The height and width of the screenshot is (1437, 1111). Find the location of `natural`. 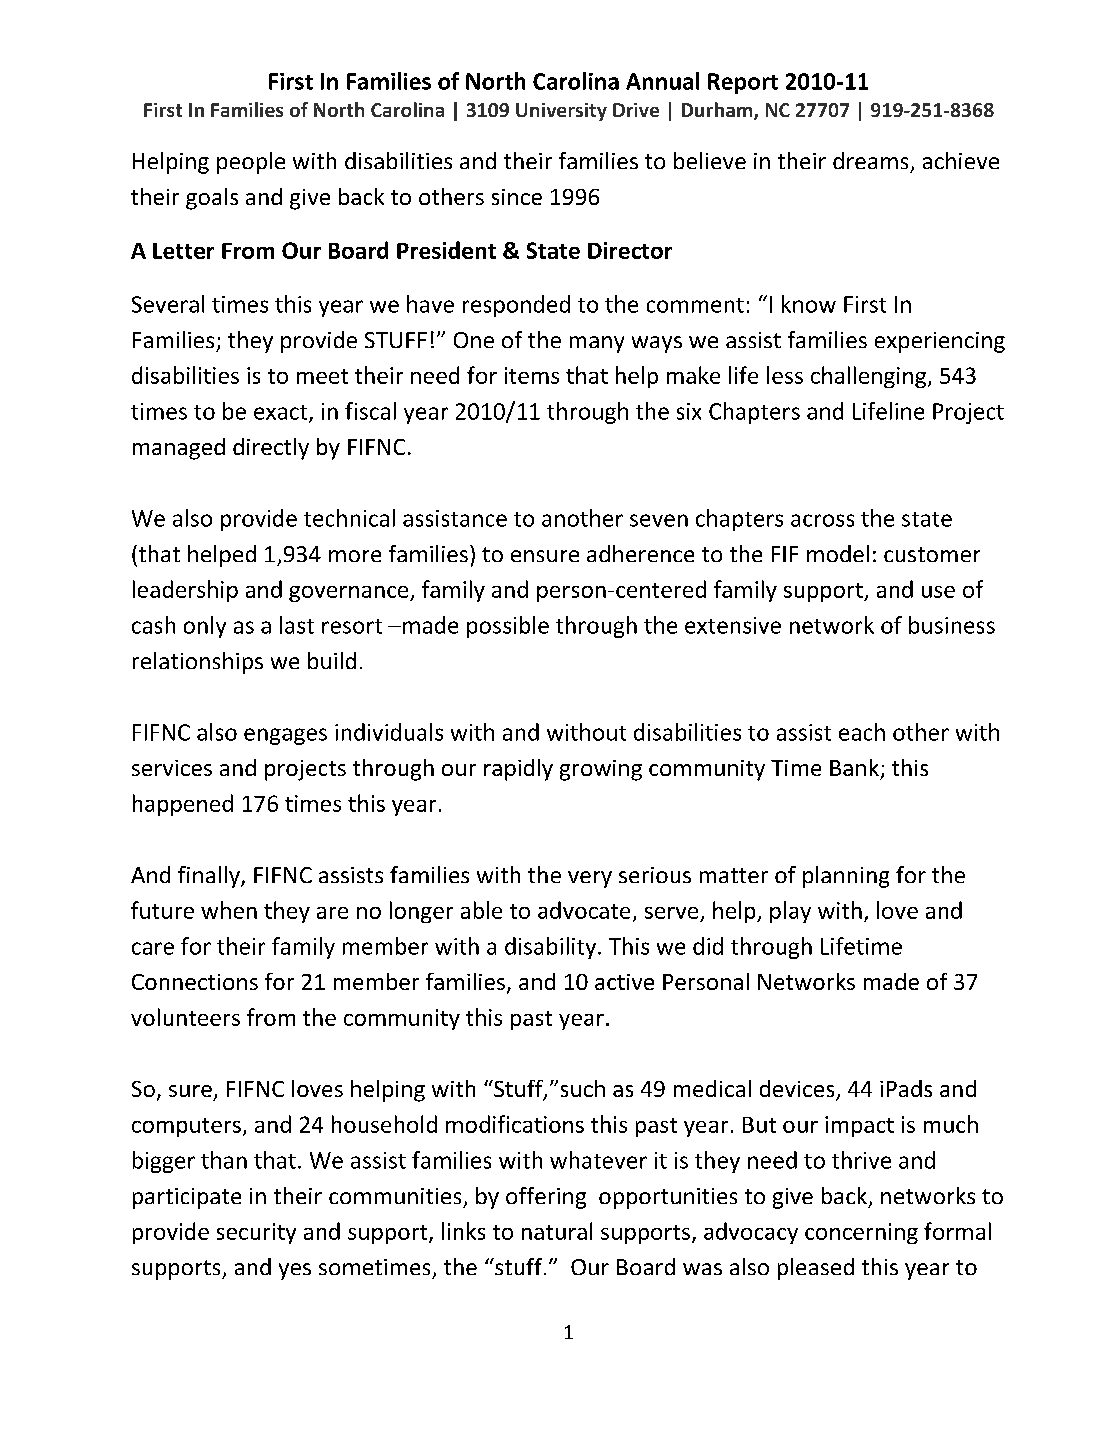

natural is located at coordinates (557, 1231).
